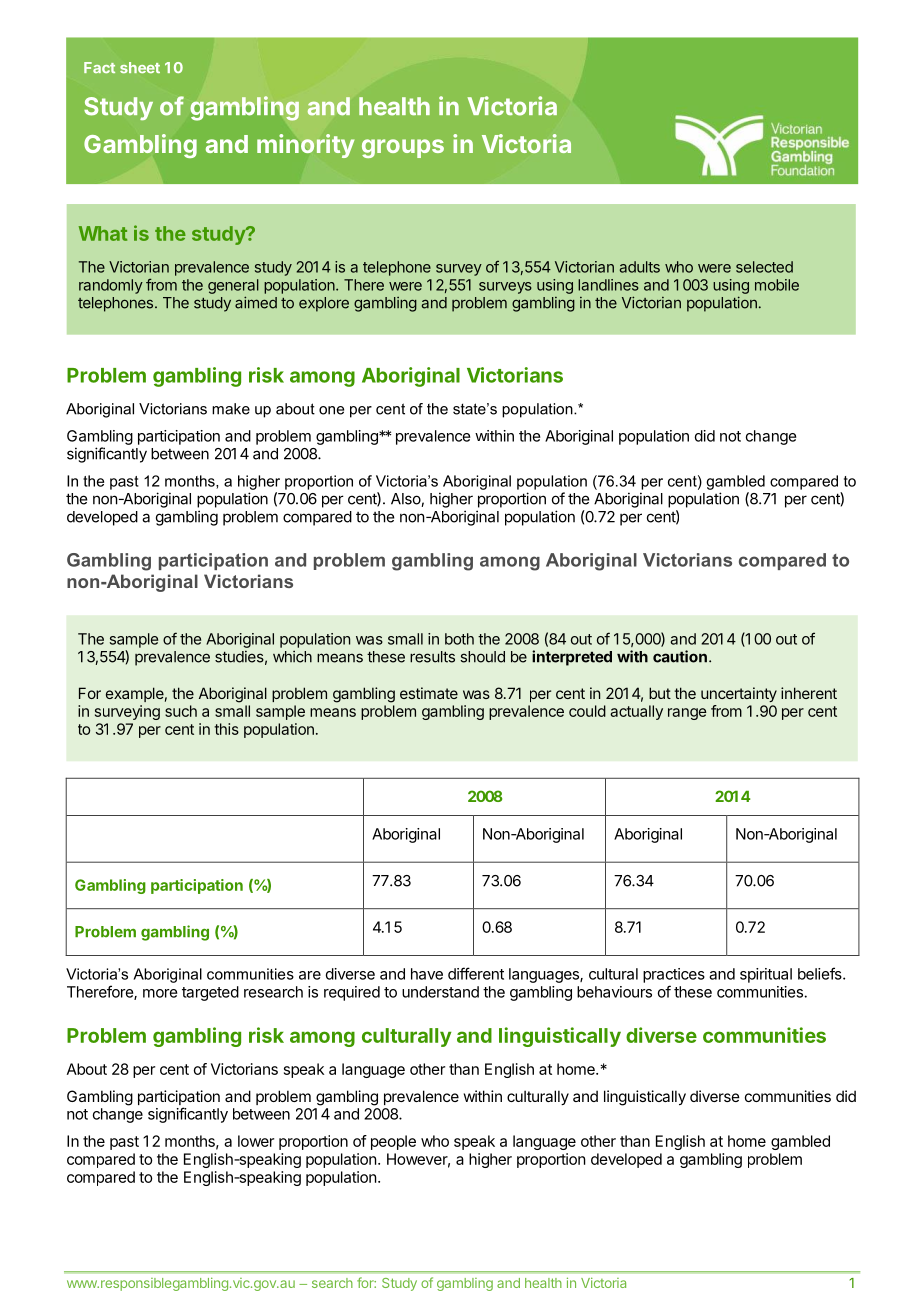 The width and height of the page is (924, 1309). Describe the element at coordinates (324, 304) in the page. I see `explore` at that location.
